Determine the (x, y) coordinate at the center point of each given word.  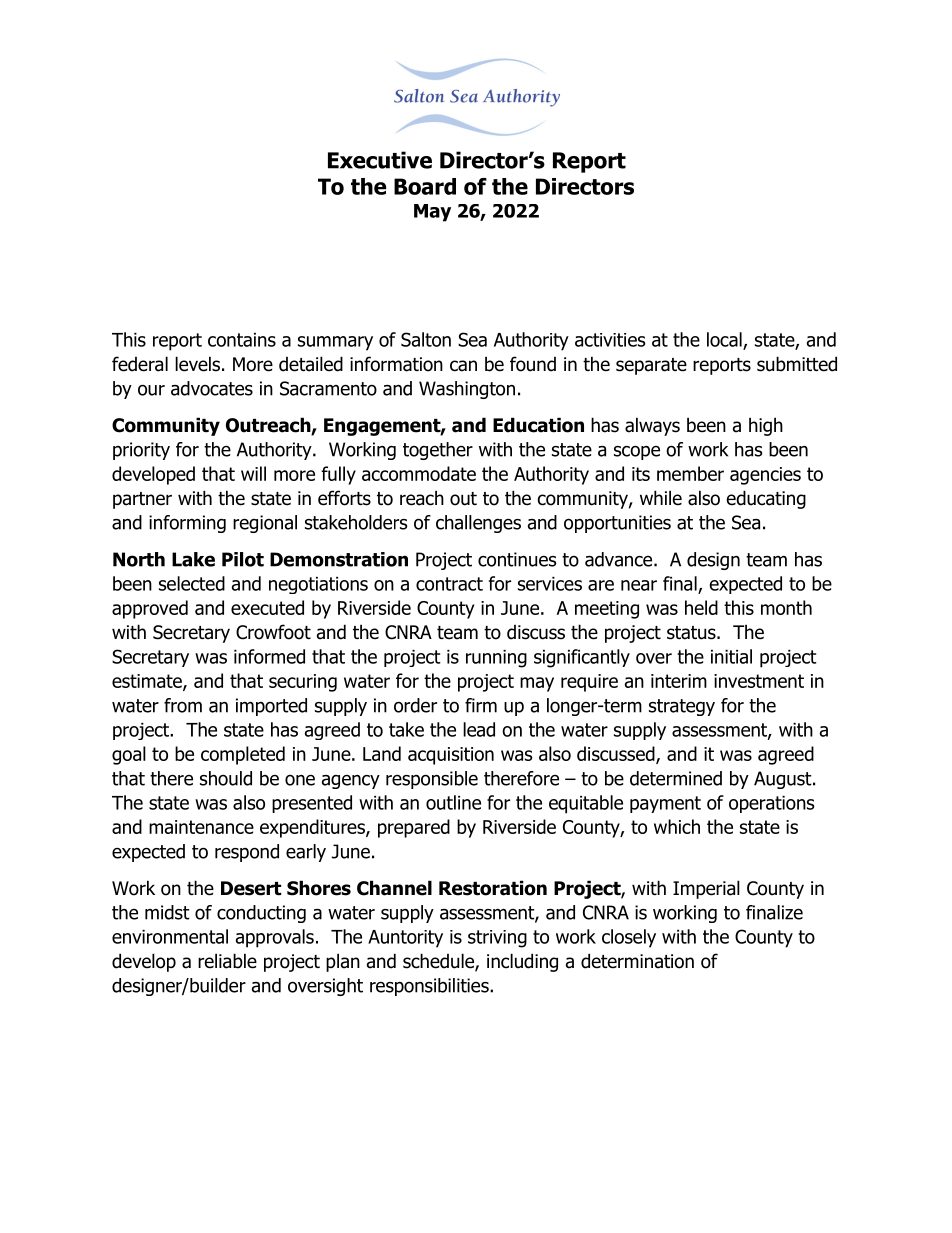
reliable (227, 961)
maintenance (201, 827)
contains (242, 340)
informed (269, 656)
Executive (380, 160)
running (496, 659)
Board (425, 186)
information (396, 364)
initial (731, 656)
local (725, 340)
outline (453, 802)
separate (651, 366)
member (690, 473)
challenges (478, 524)
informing (187, 524)
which (677, 826)
